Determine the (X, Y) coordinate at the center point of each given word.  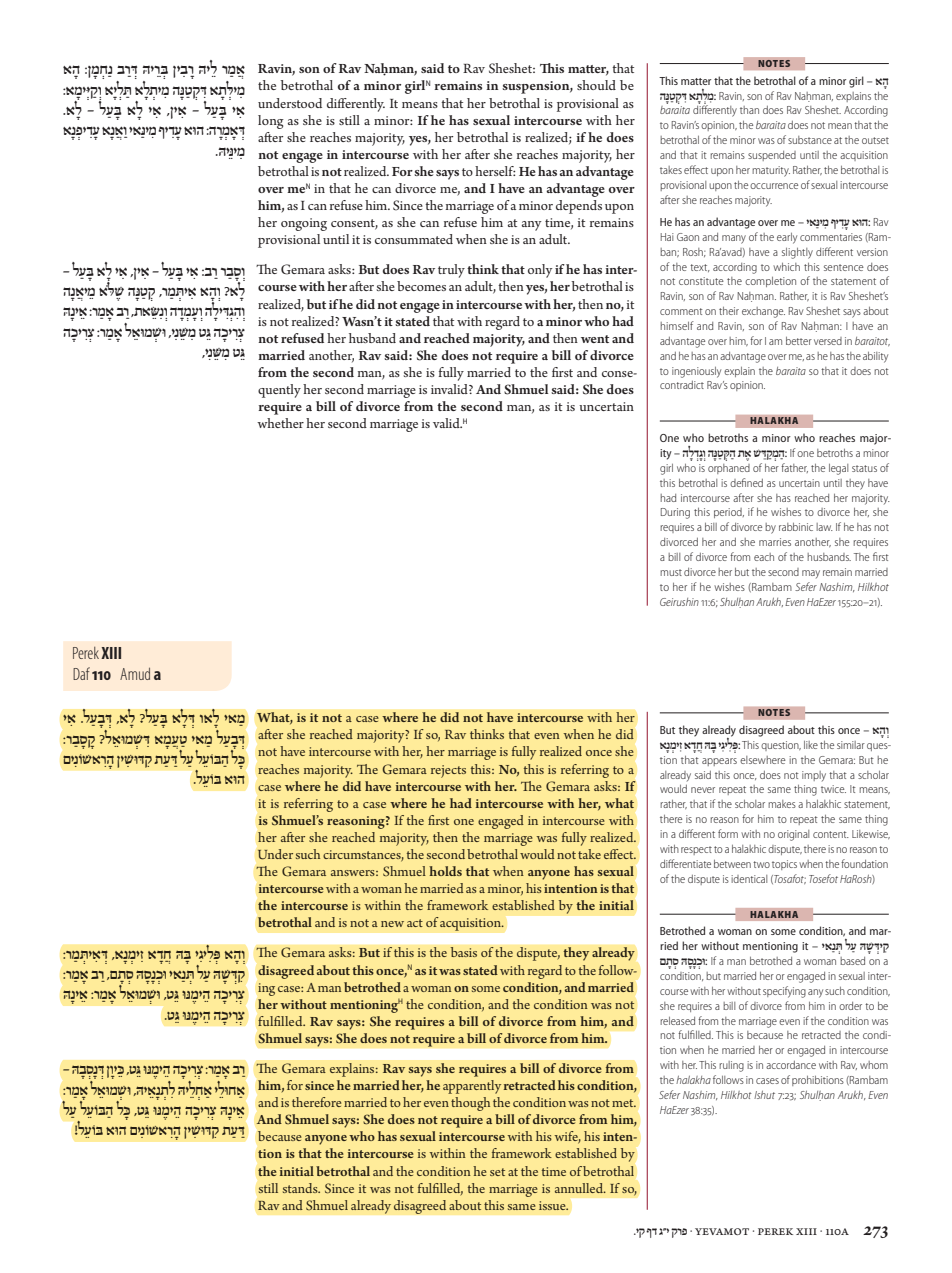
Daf (81, 673)
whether (280, 423)
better (799, 341)
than (749, 110)
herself (495, 171)
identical (749, 879)
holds (445, 871)
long (271, 122)
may (811, 574)
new (392, 924)
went (595, 339)
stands (301, 1188)
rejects (448, 771)
